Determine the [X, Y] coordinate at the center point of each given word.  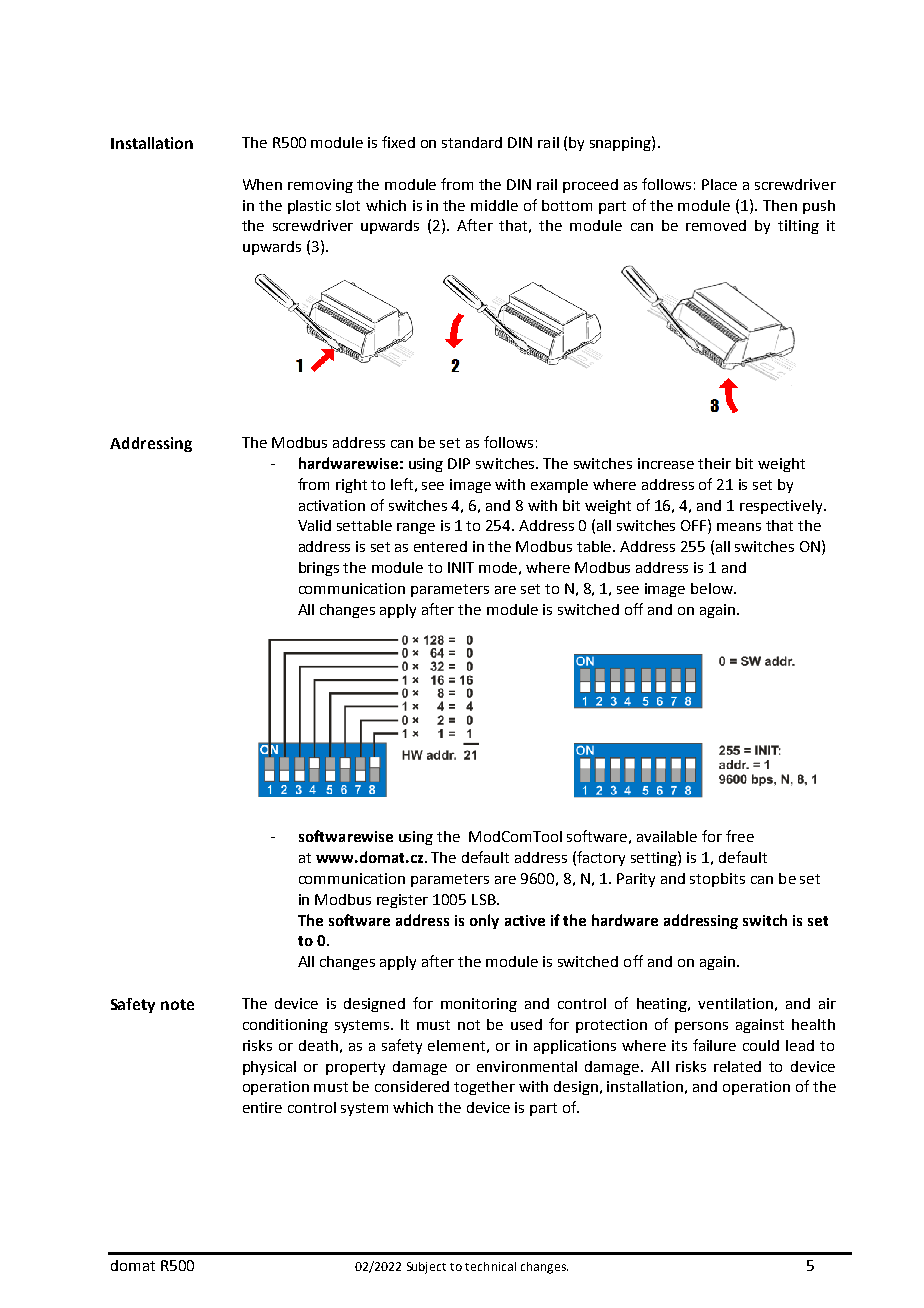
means [739, 527]
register [402, 901]
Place [719, 184]
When [262, 184]
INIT [461, 567]
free [740, 836]
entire [262, 1107]
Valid [314, 525]
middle [494, 205]
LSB [485, 899]
